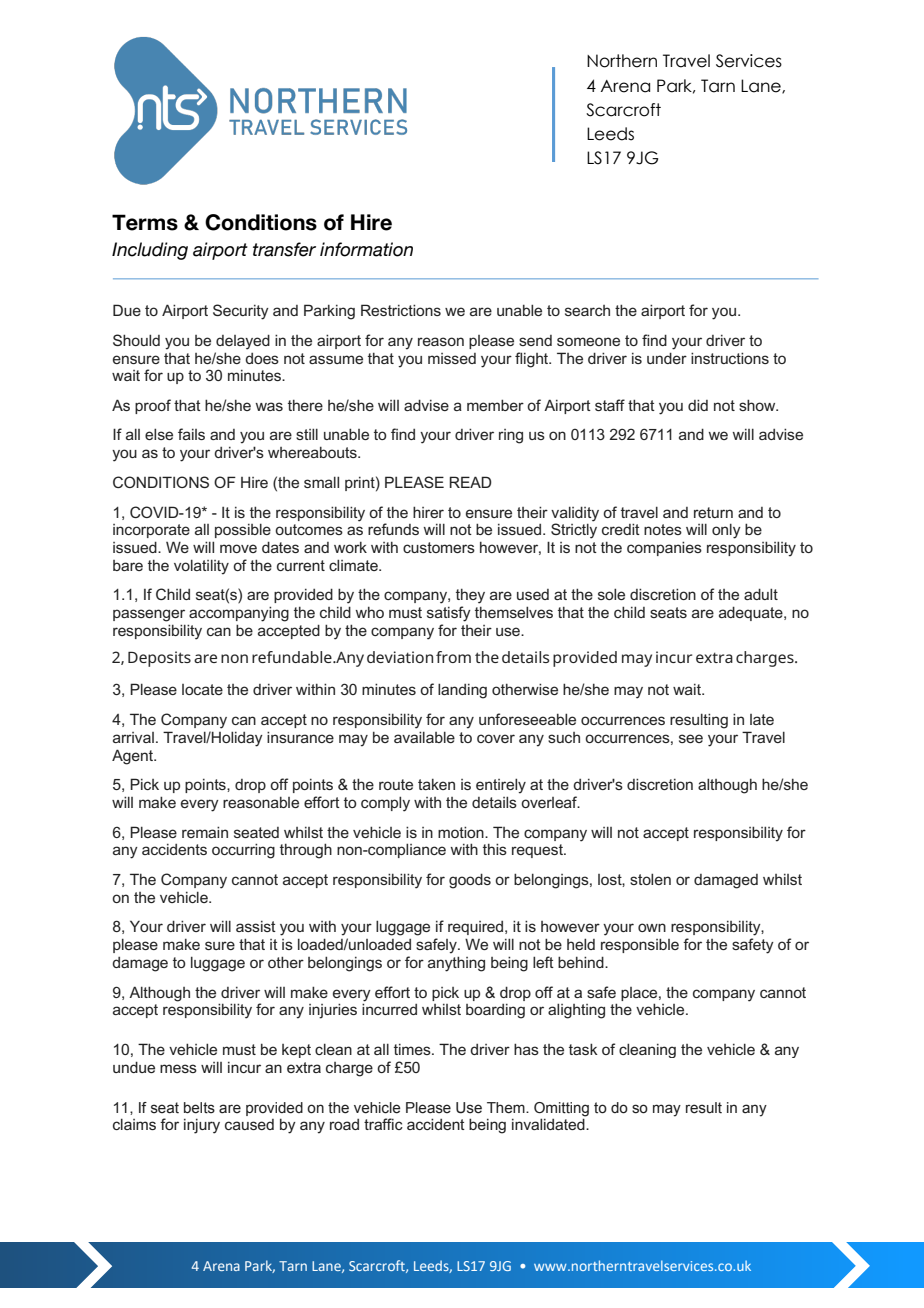 This screenshot has width=924, height=1308. What do you see at coordinates (150, 251) in the screenshot?
I see `Including` at bounding box center [150, 251].
